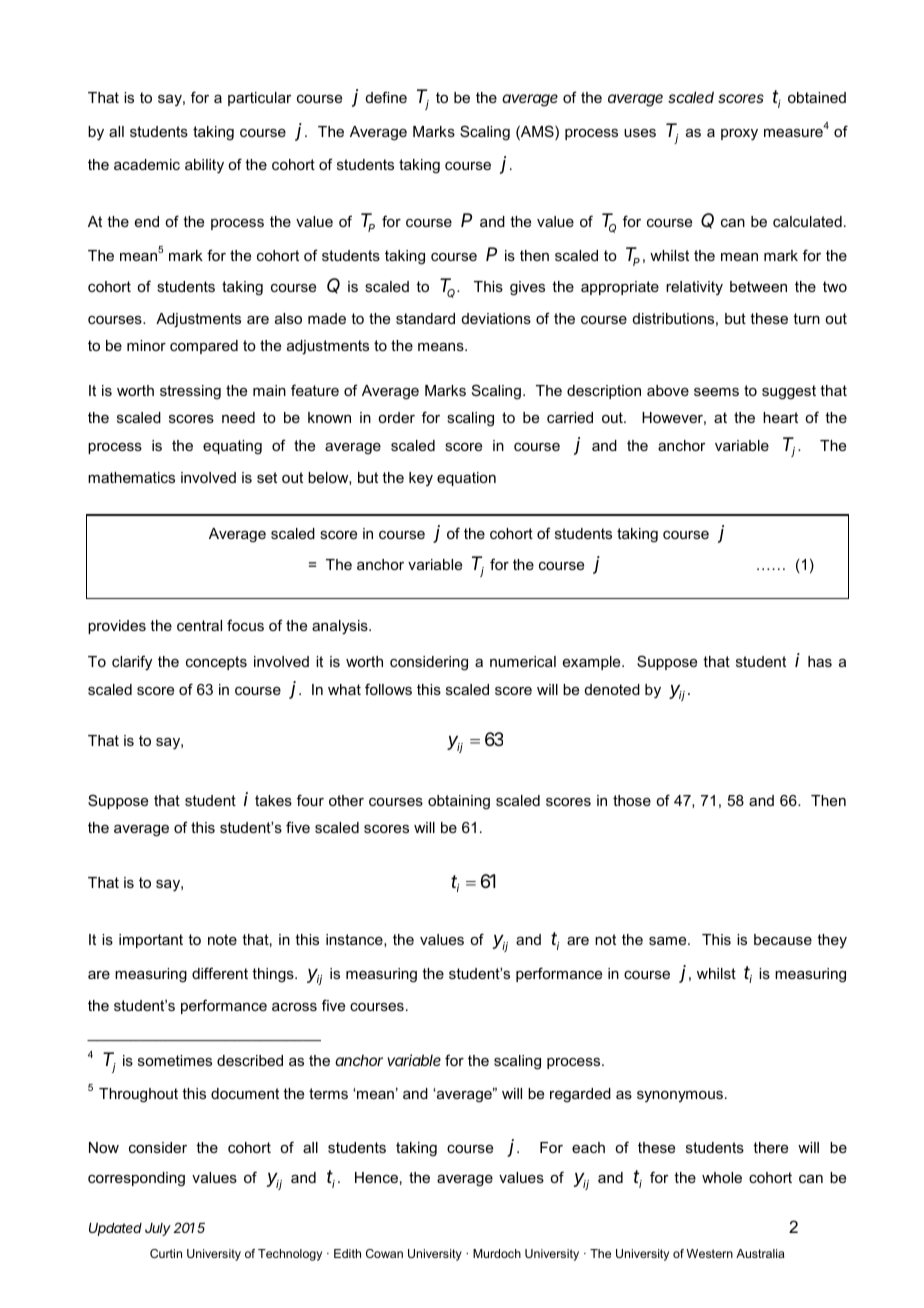  Describe the element at coordinates (158, 1229) in the image. I see `July` at that location.
